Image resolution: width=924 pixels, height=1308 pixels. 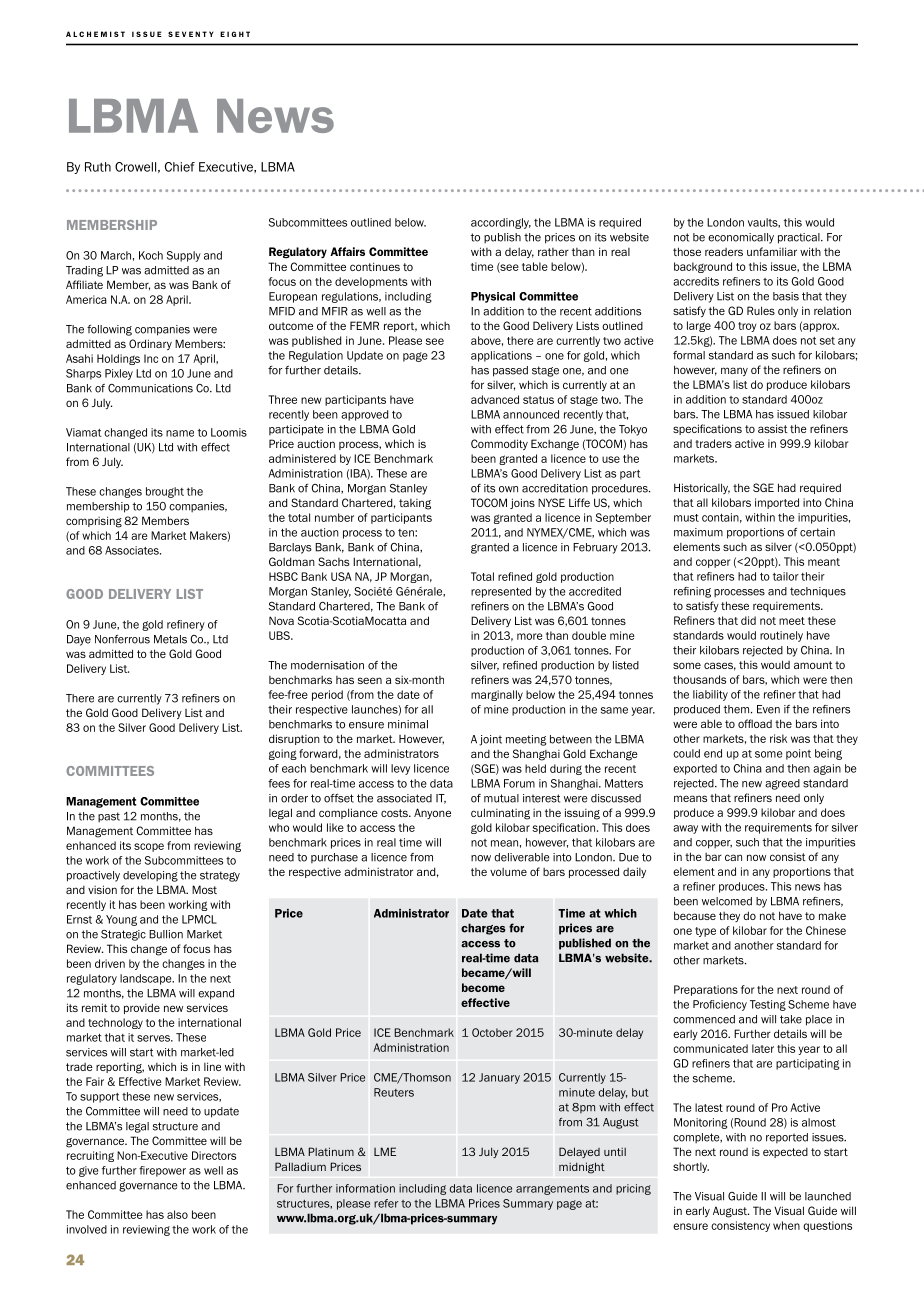 I want to click on name, so click(x=180, y=433).
